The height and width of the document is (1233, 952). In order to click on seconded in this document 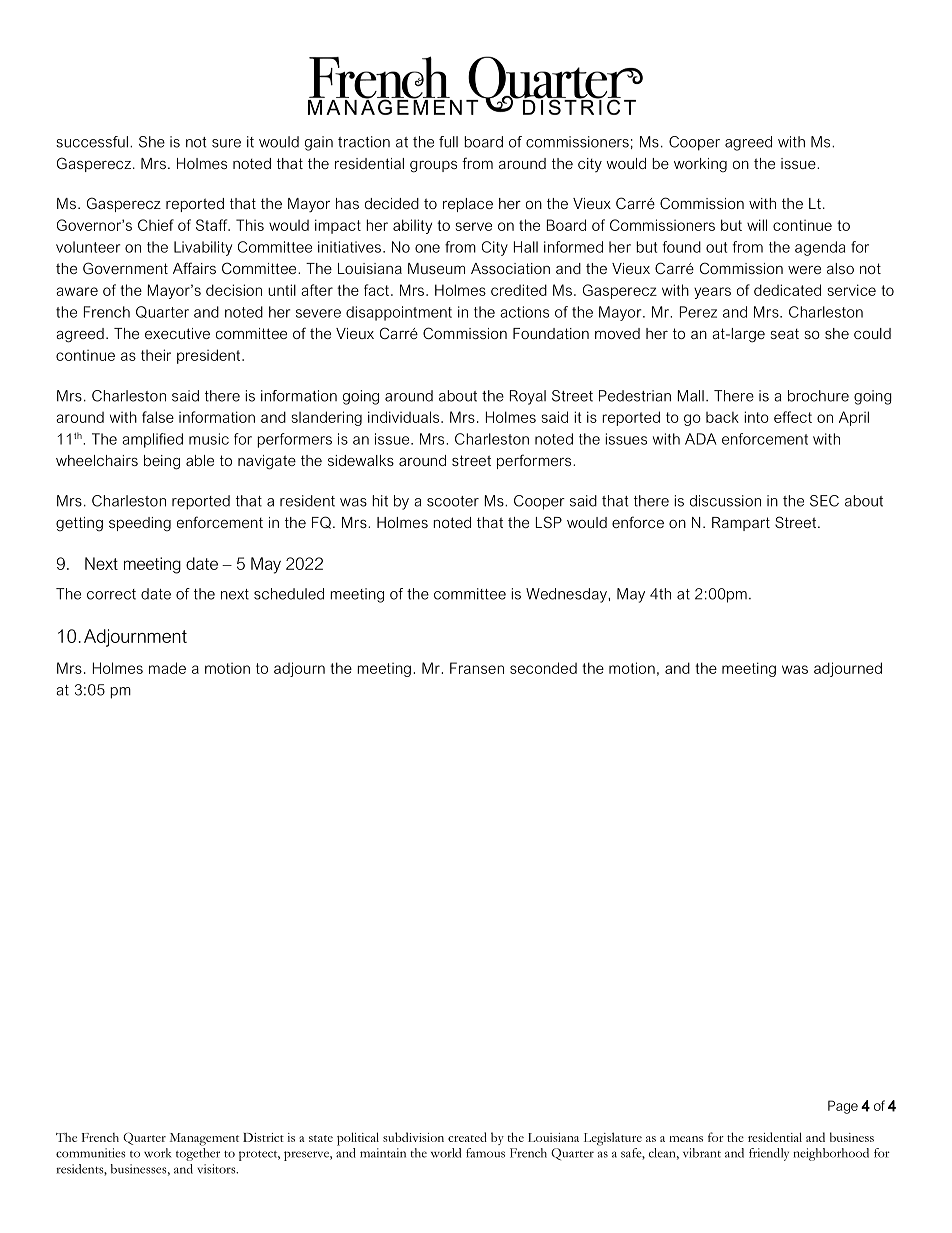, I will do `click(543, 668)`.
